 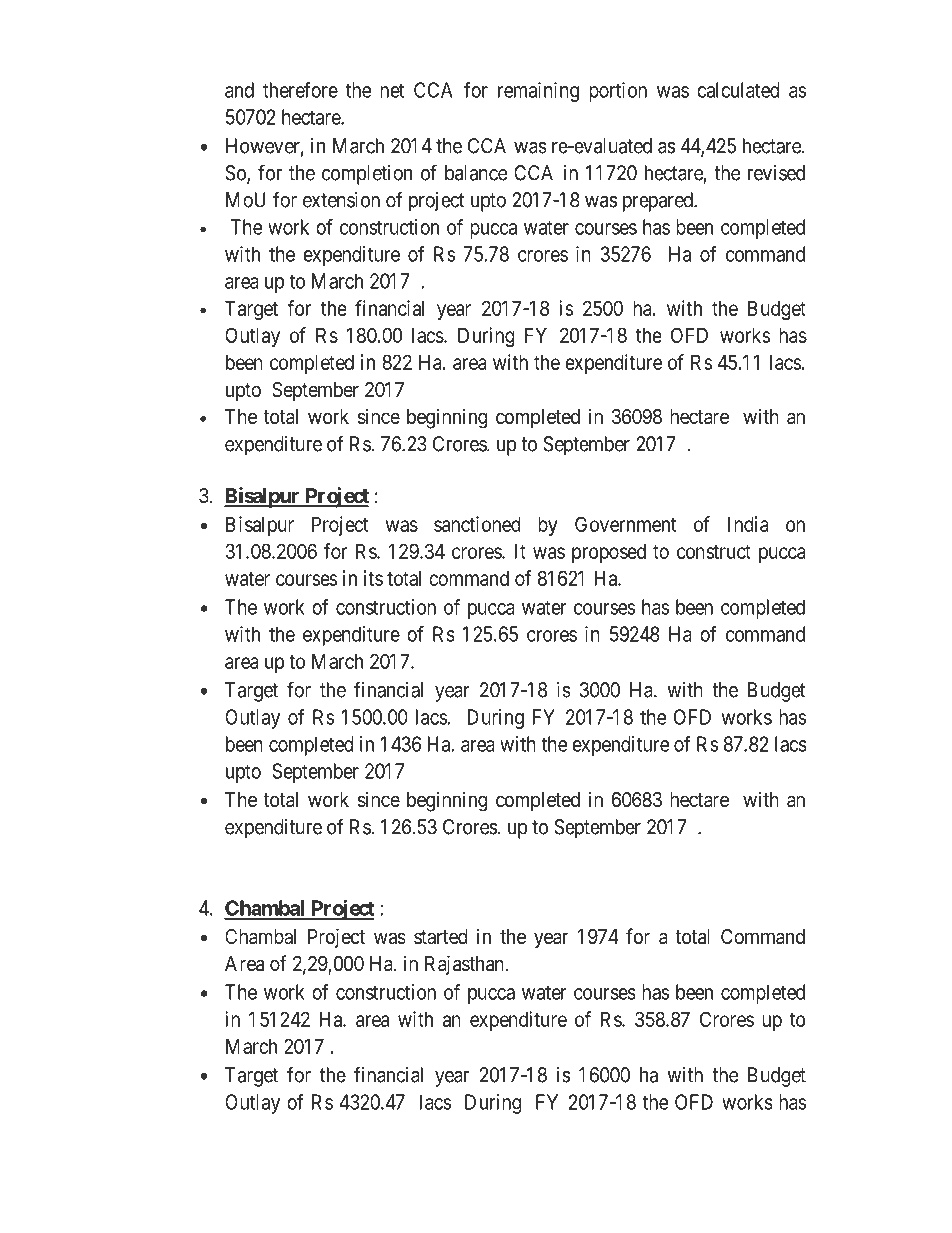 I want to click on Government, so click(x=626, y=524).
